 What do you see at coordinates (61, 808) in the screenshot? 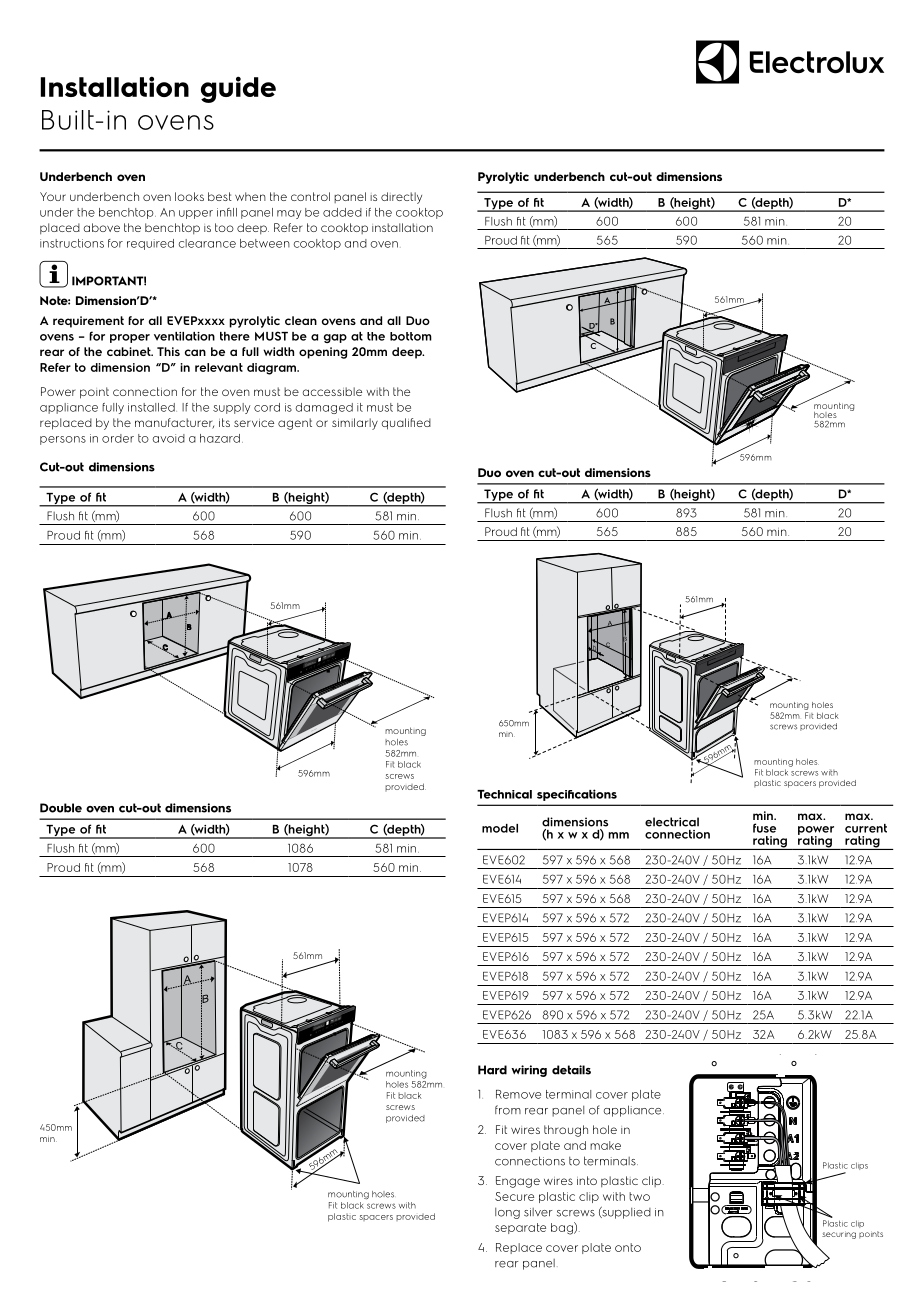
I see `Double` at bounding box center [61, 808].
